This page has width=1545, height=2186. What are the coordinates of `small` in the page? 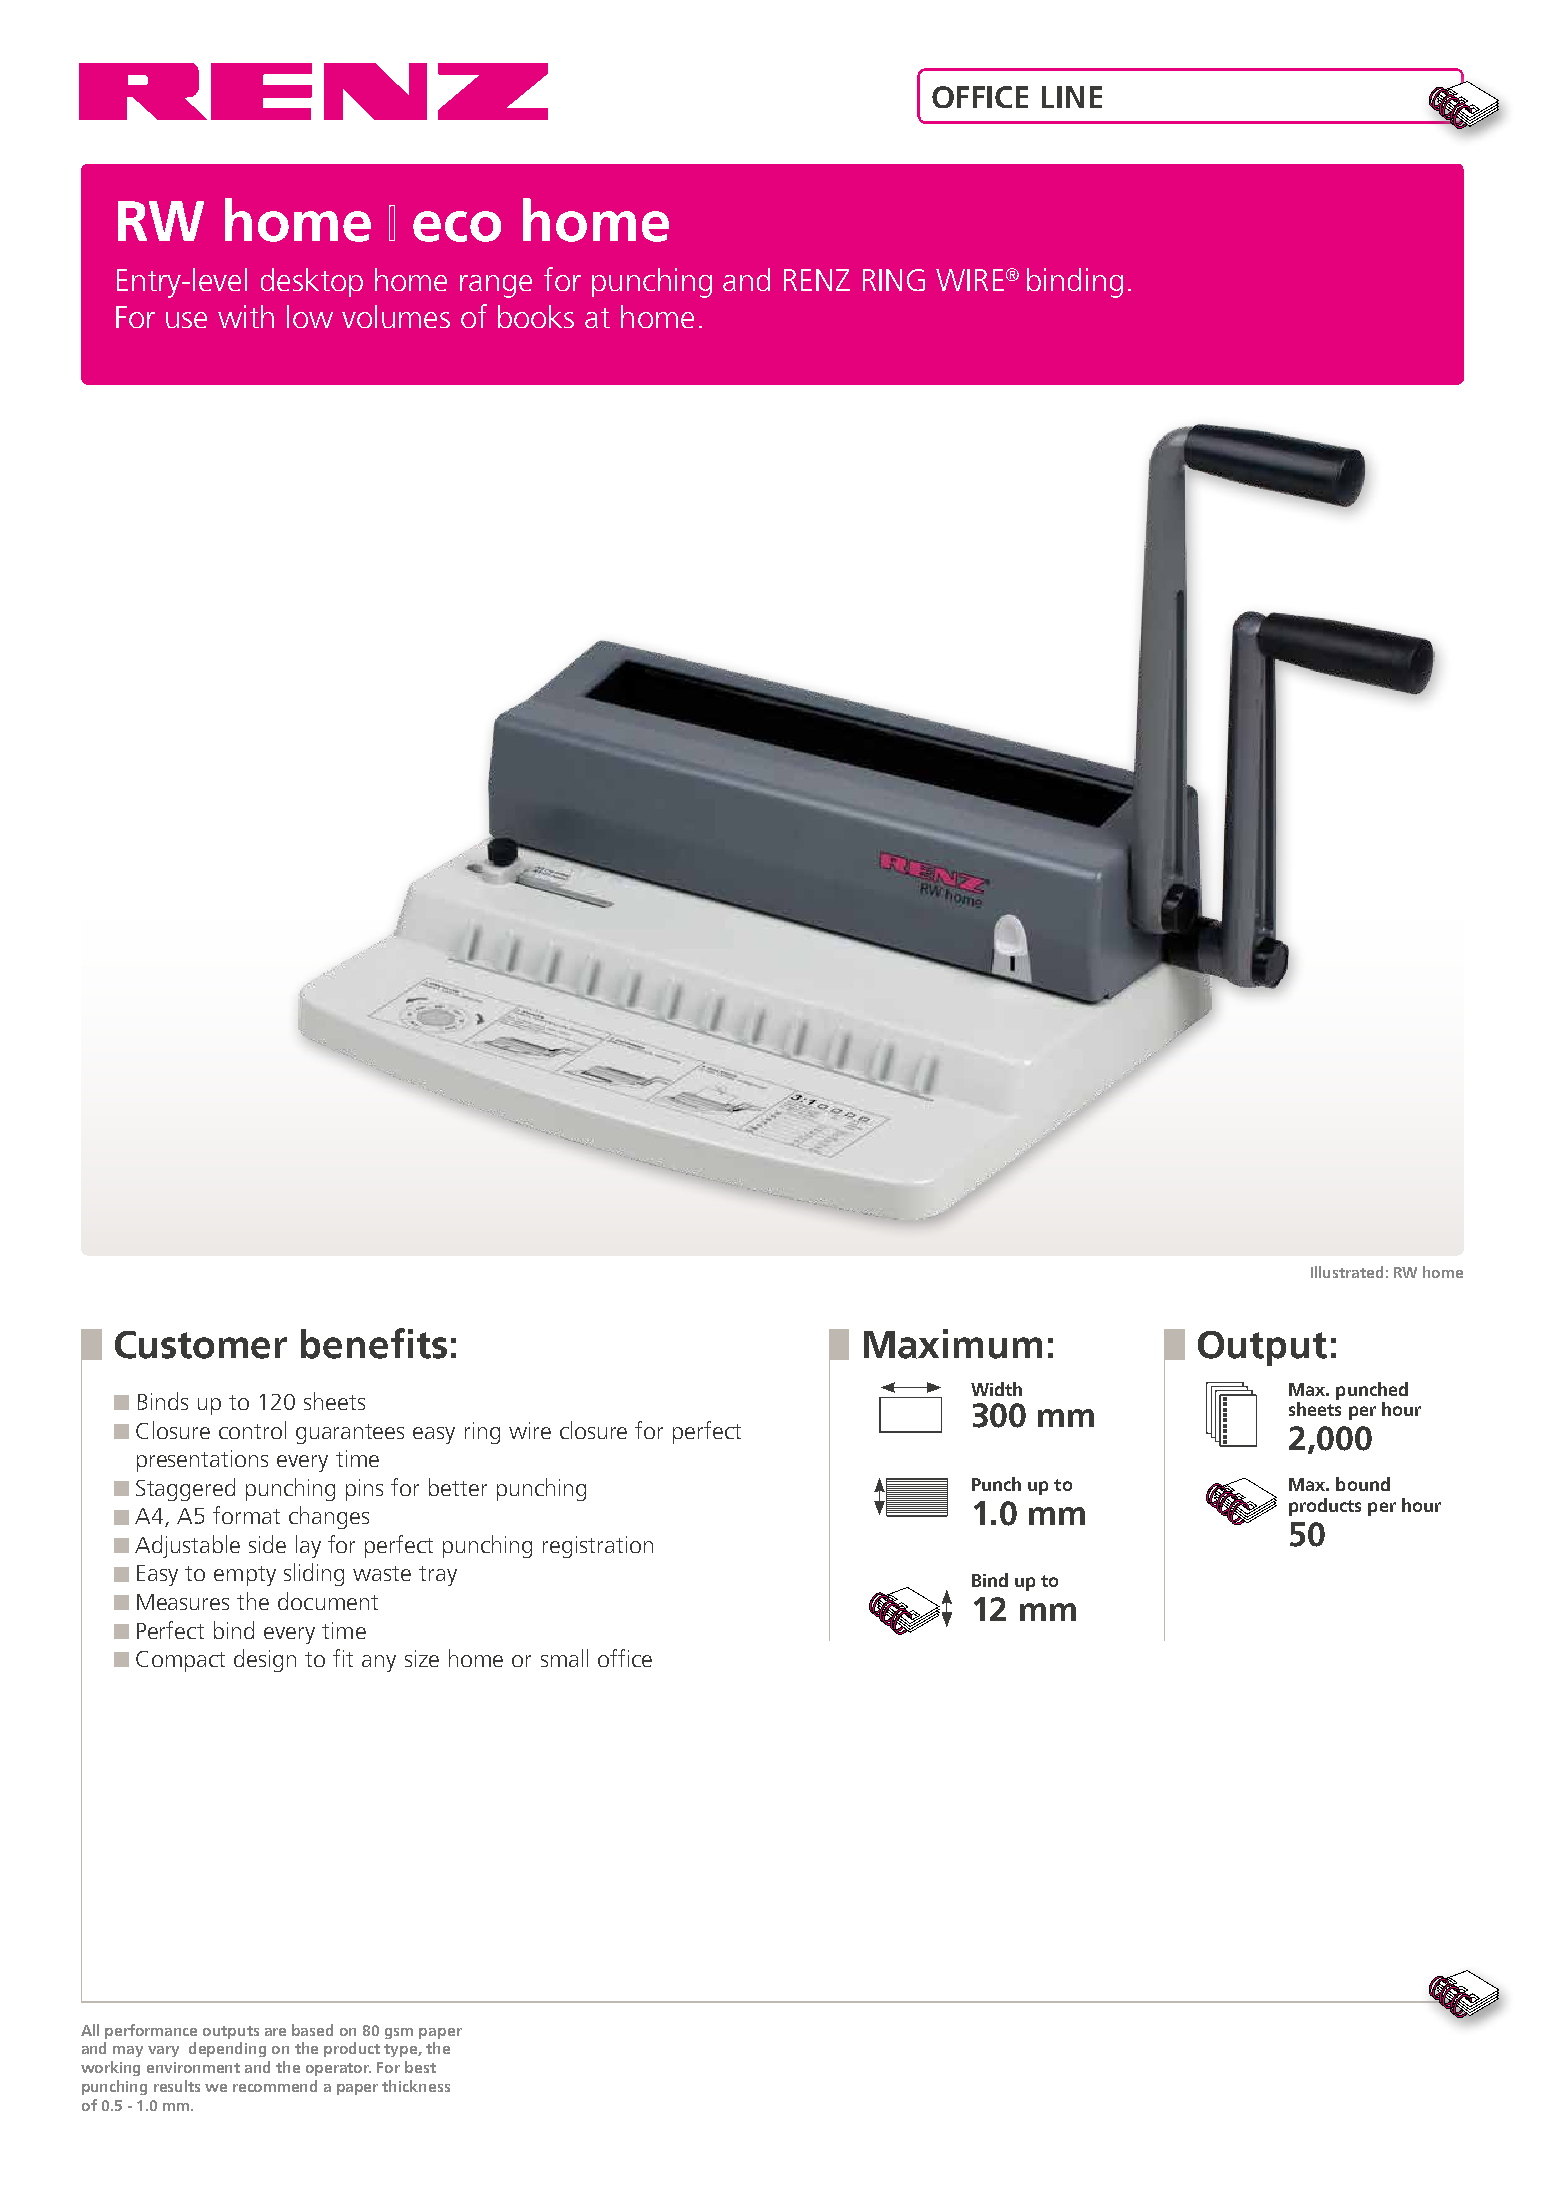 It's located at (564, 1658).
